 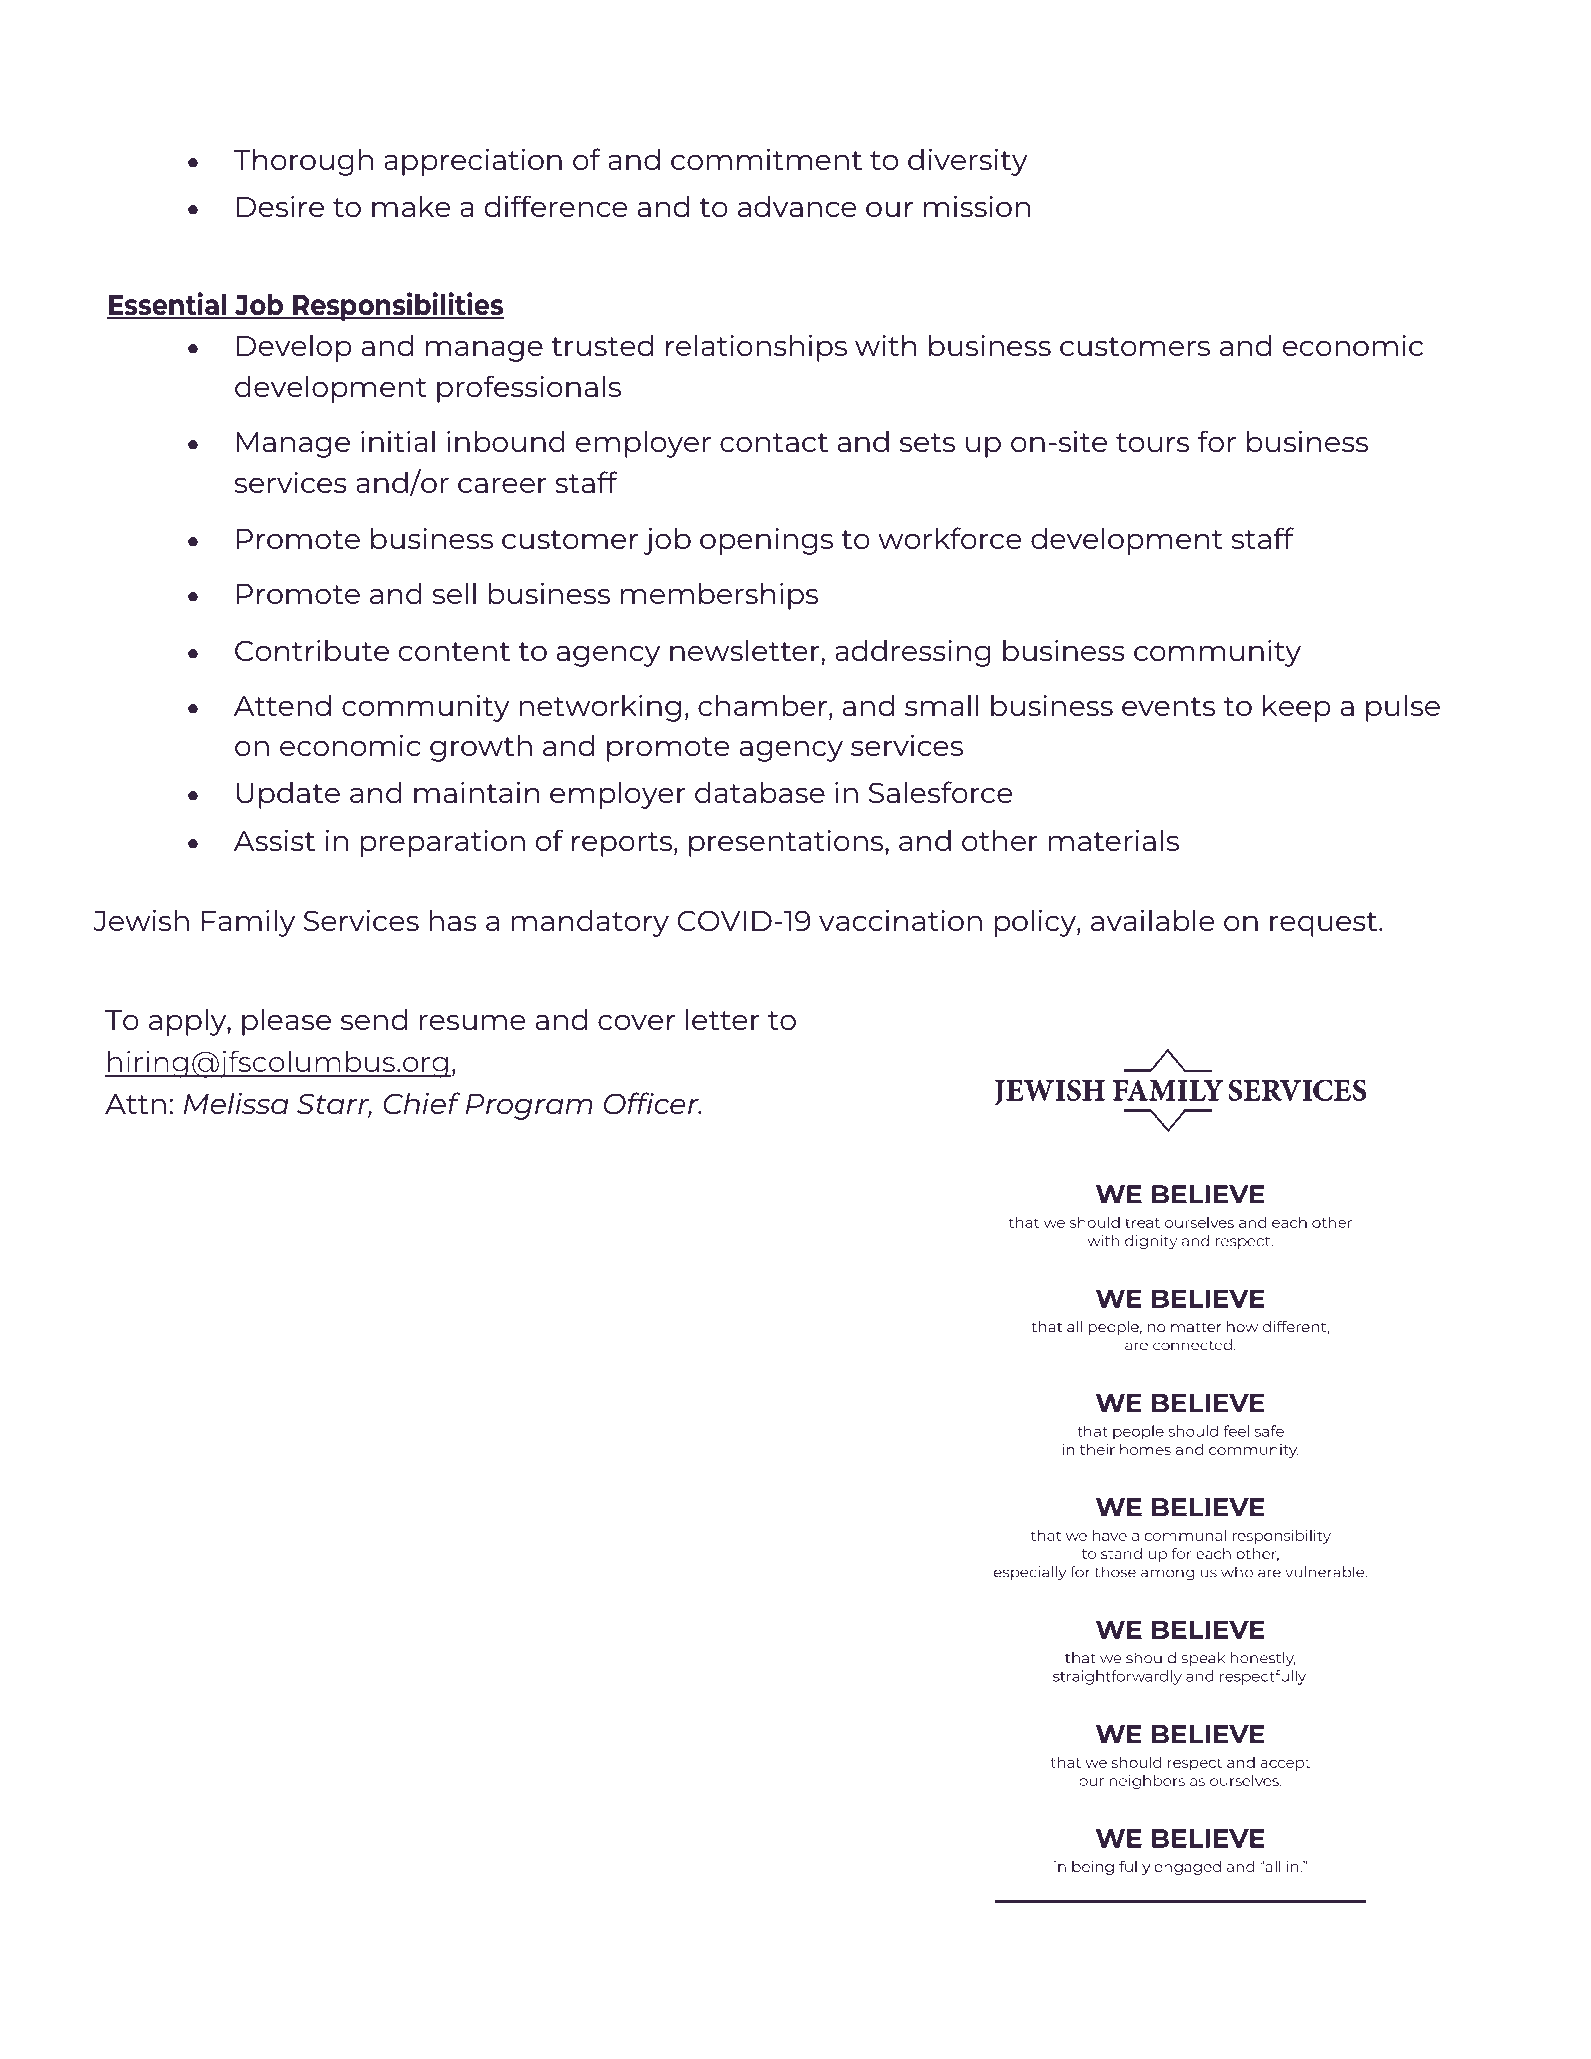 What do you see at coordinates (280, 206) in the screenshot?
I see `Desire` at bounding box center [280, 206].
